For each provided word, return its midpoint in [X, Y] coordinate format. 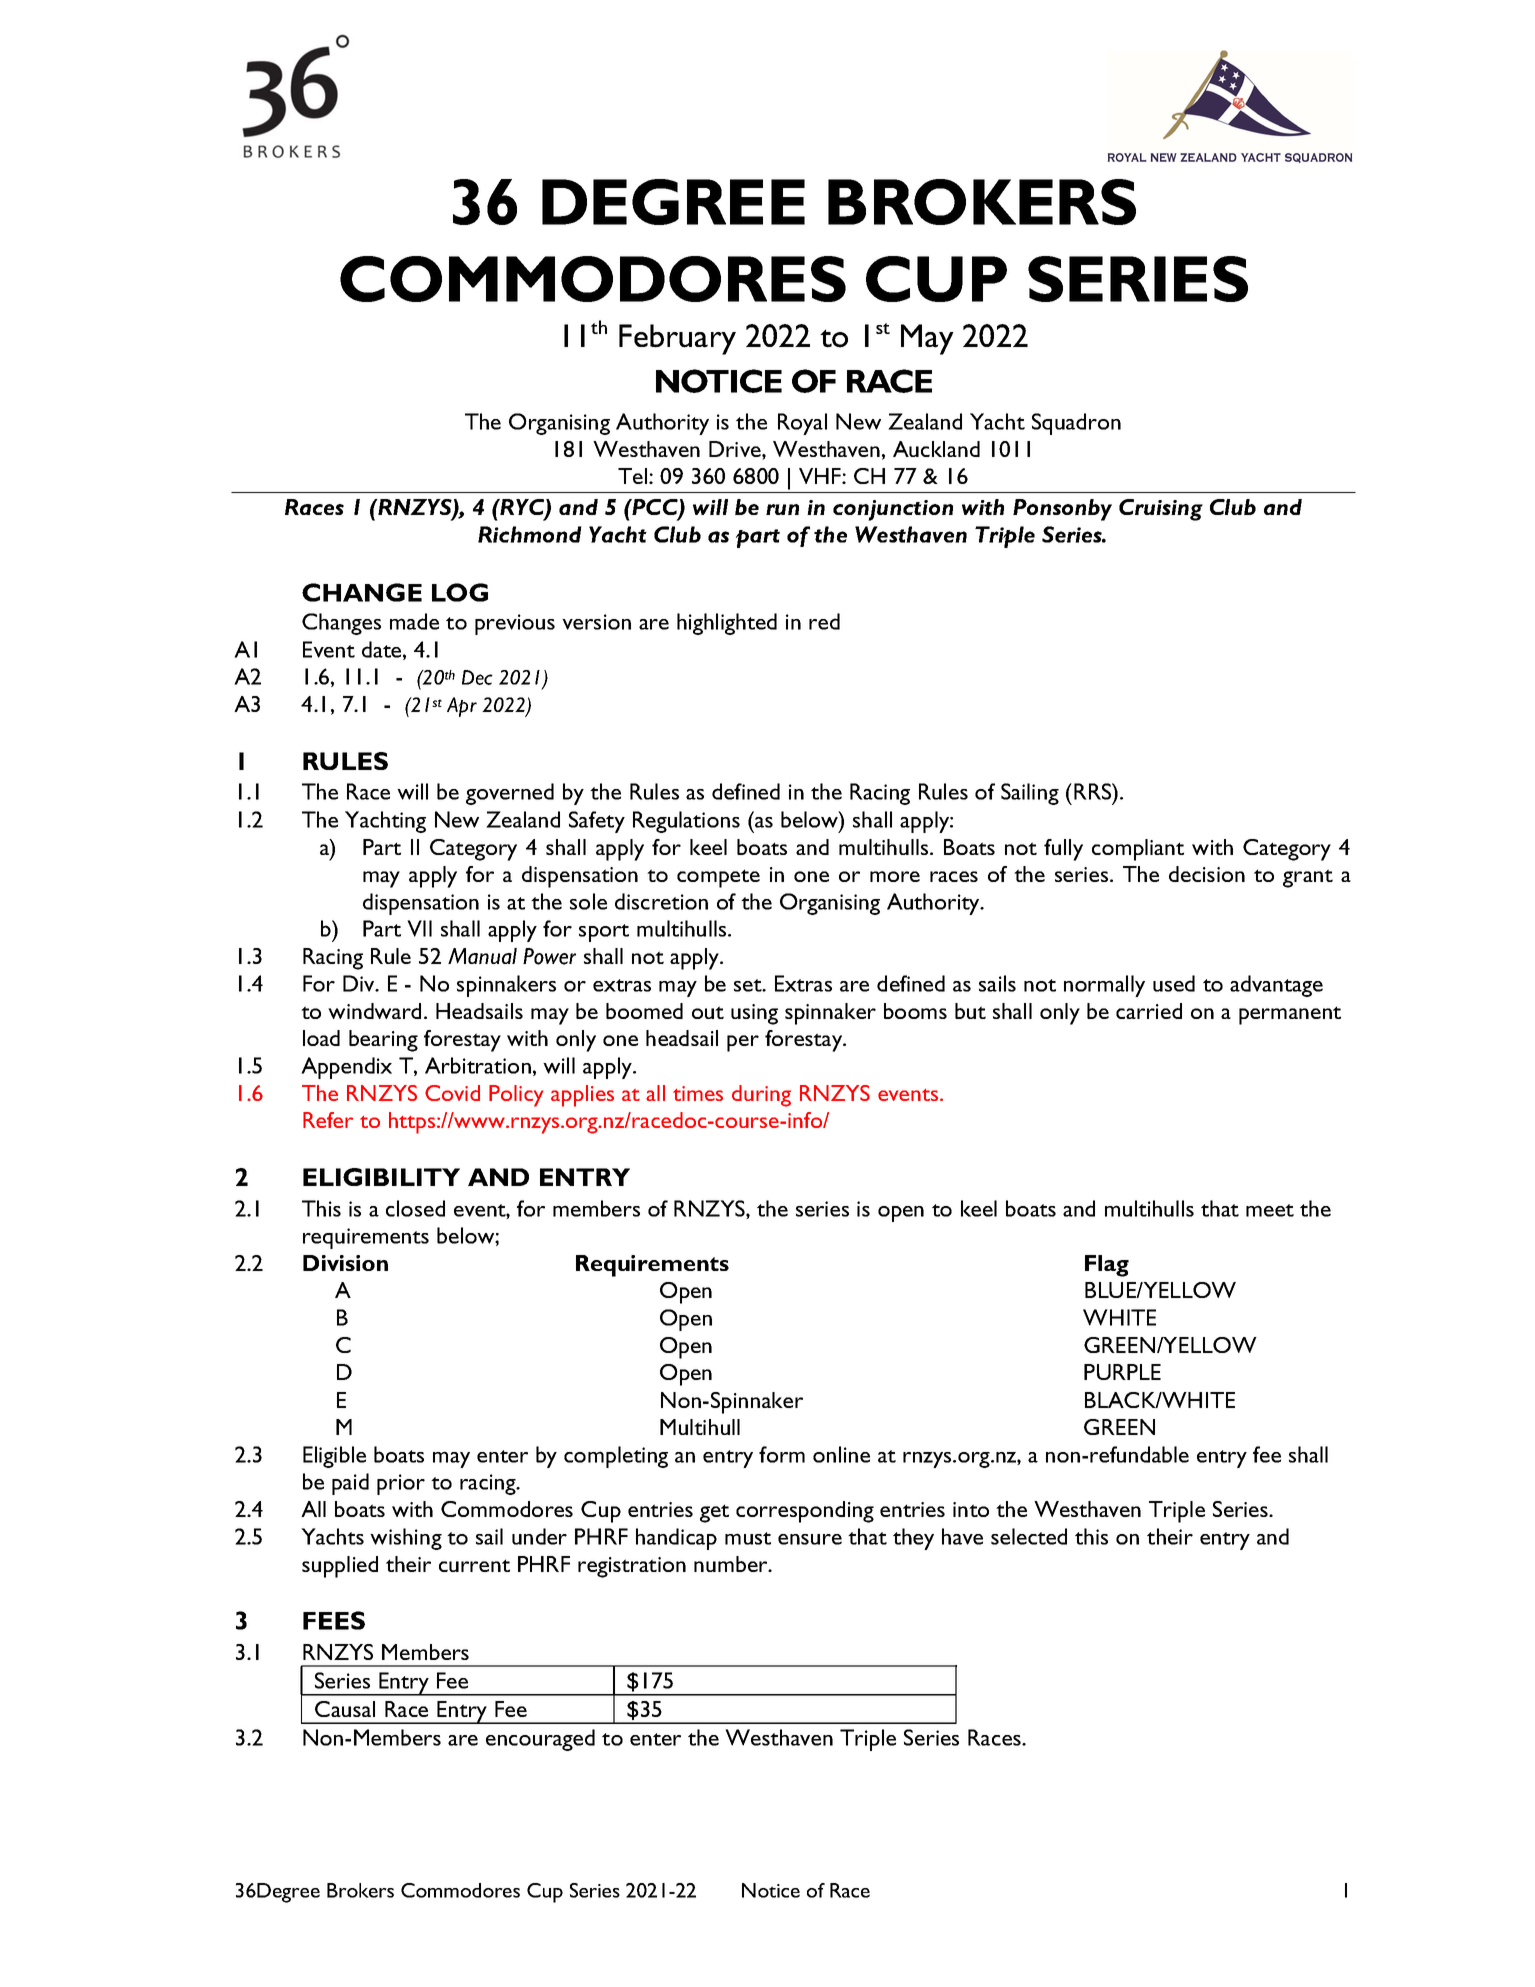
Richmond [530, 534]
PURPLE [1122, 1372]
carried [1149, 1011]
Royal [802, 424]
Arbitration [478, 1065]
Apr [462, 707]
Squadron [1076, 424]
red [824, 621]
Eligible [334, 1457]
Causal [345, 1709]
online [841, 1454]
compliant [1138, 850]
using [754, 1014]
